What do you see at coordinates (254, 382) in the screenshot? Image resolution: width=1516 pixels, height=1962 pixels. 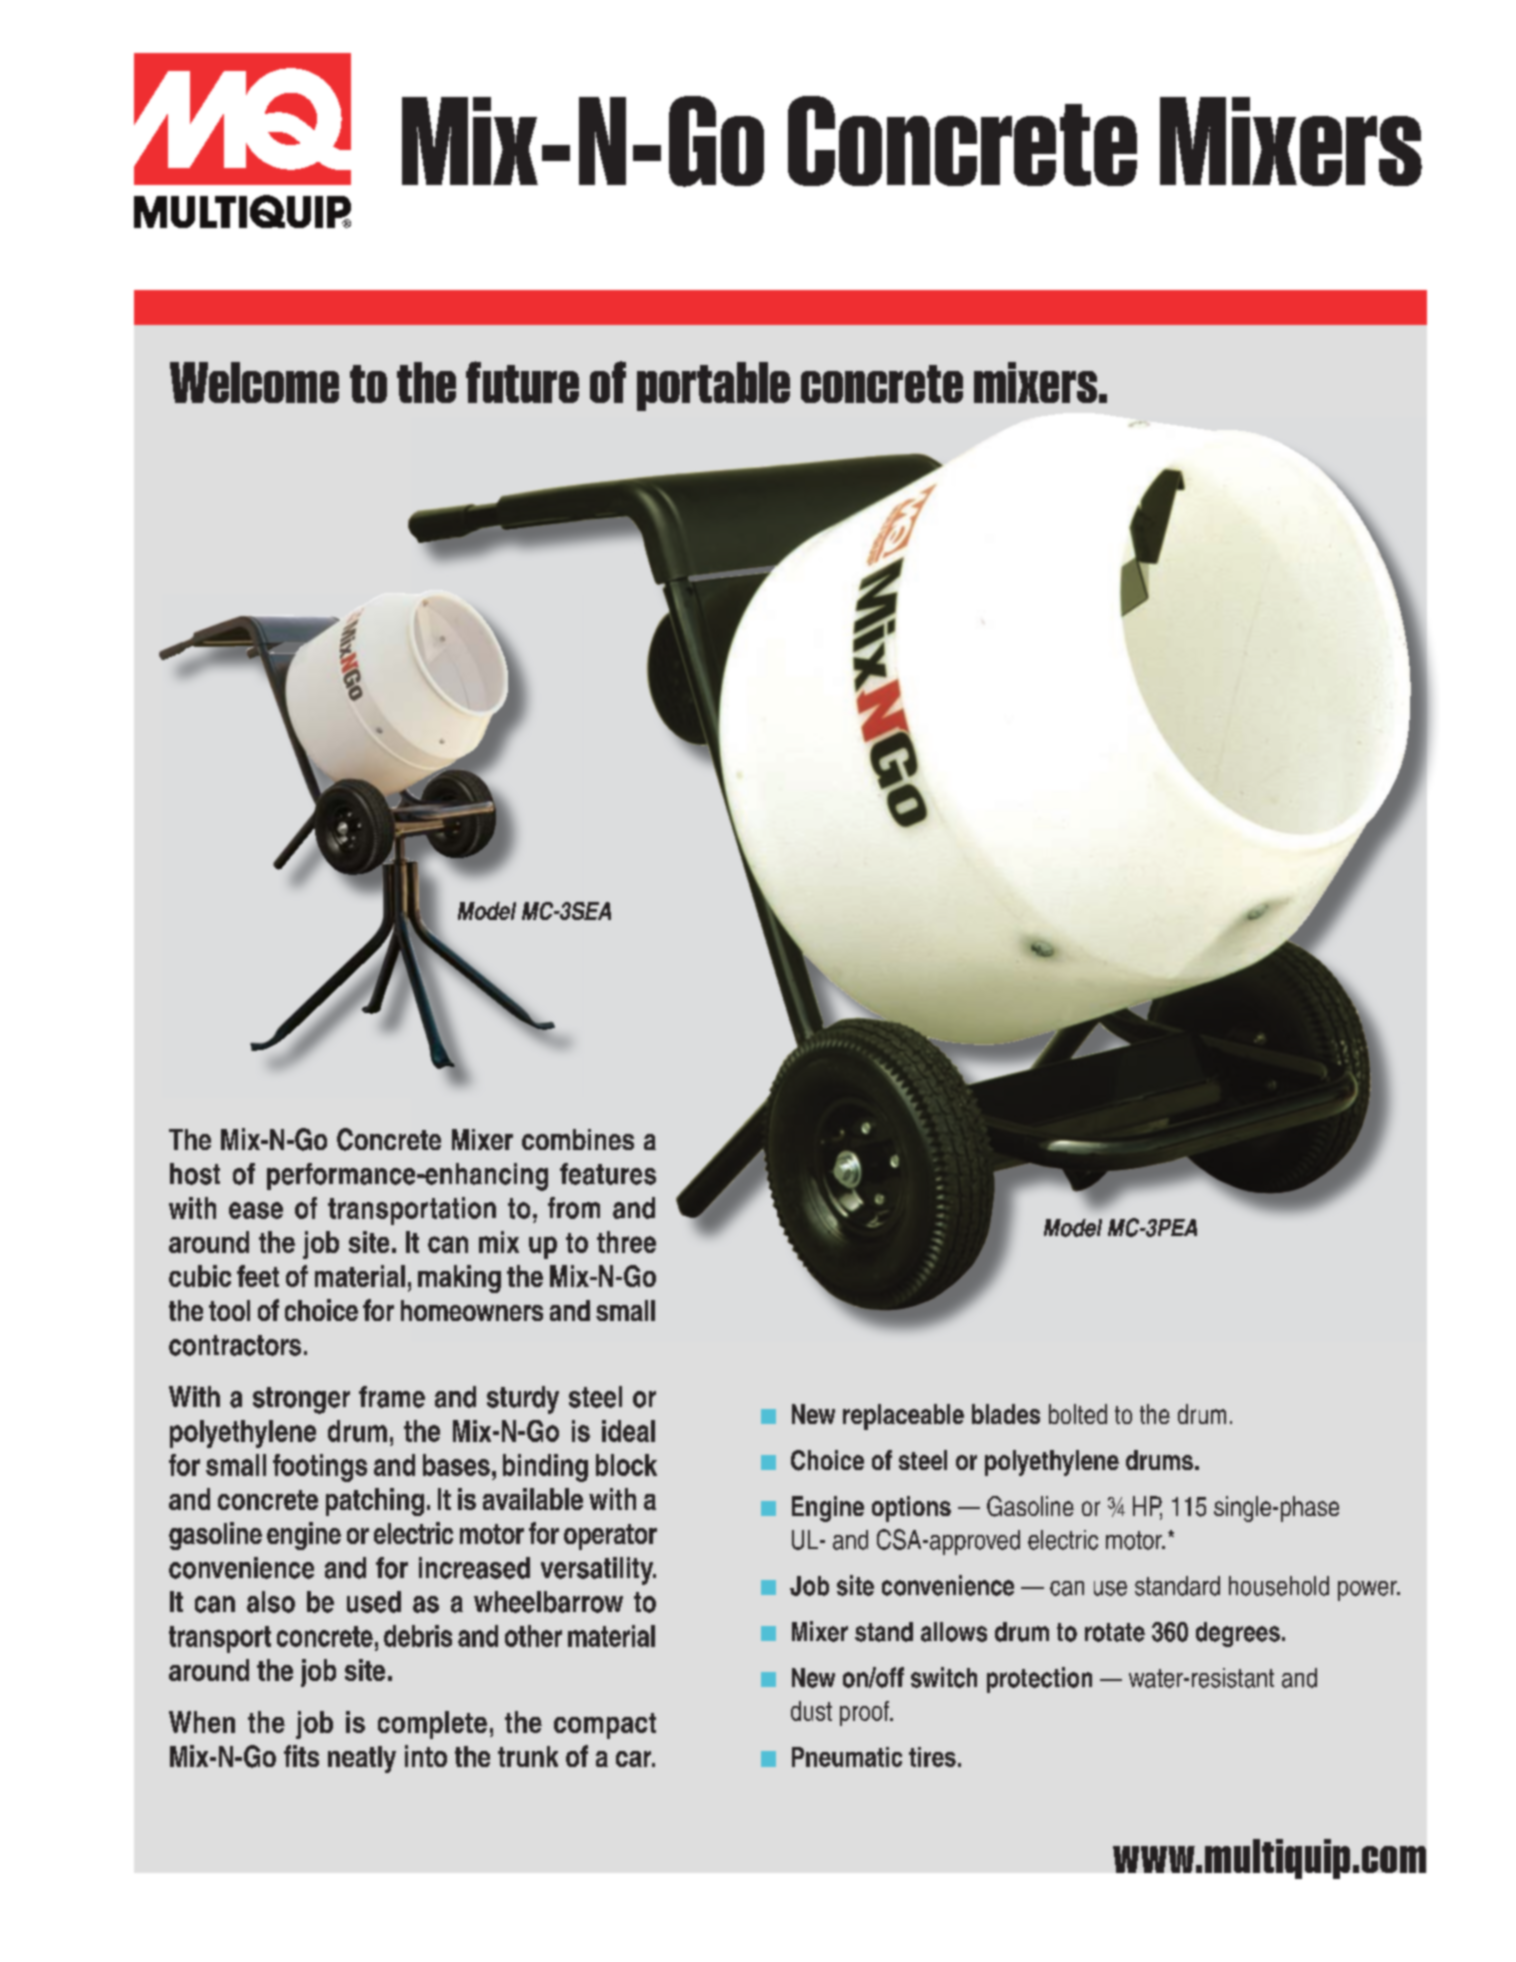 I see `Welcome` at bounding box center [254, 382].
